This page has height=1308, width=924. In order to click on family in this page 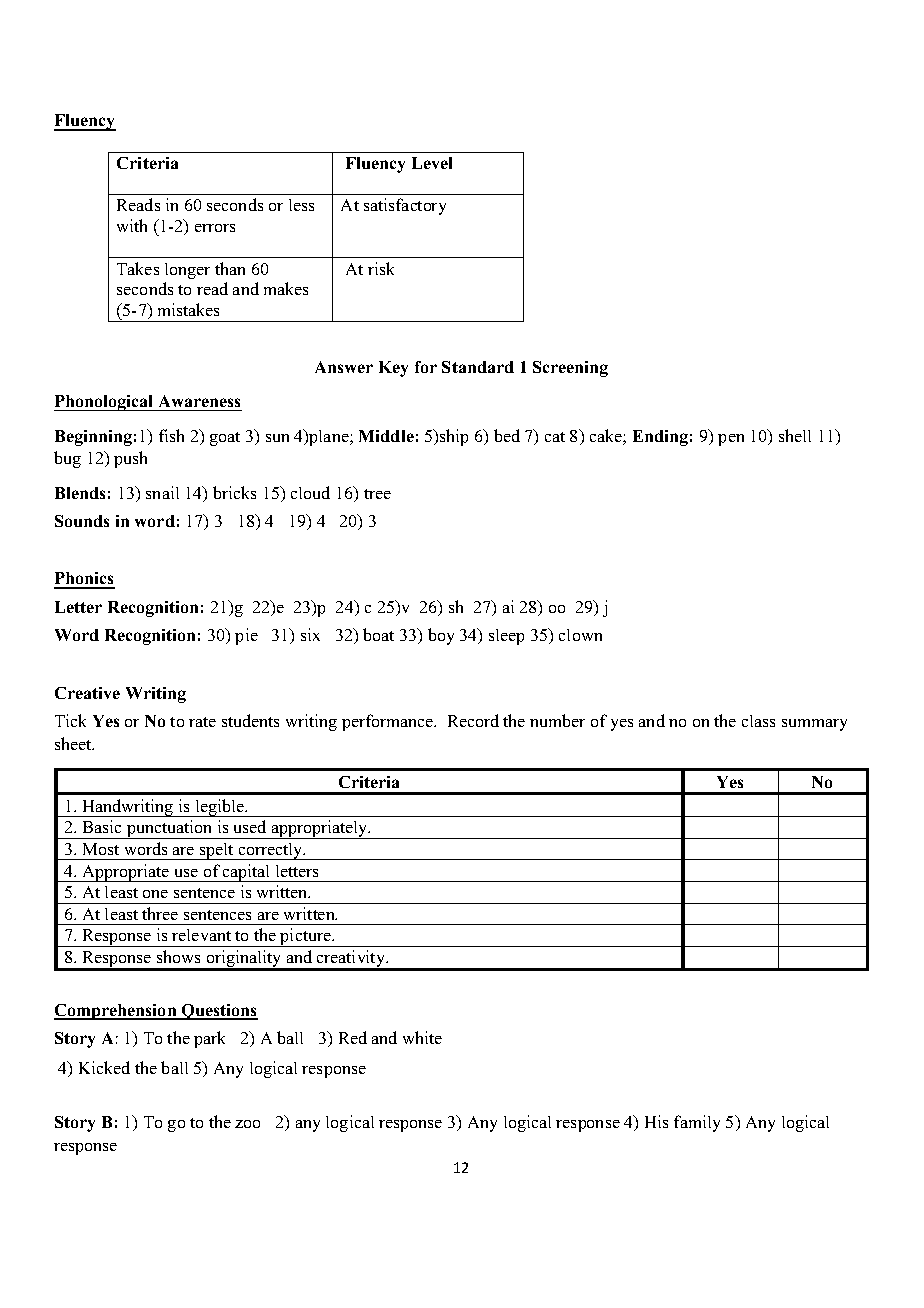, I will do `click(697, 1123)`.
